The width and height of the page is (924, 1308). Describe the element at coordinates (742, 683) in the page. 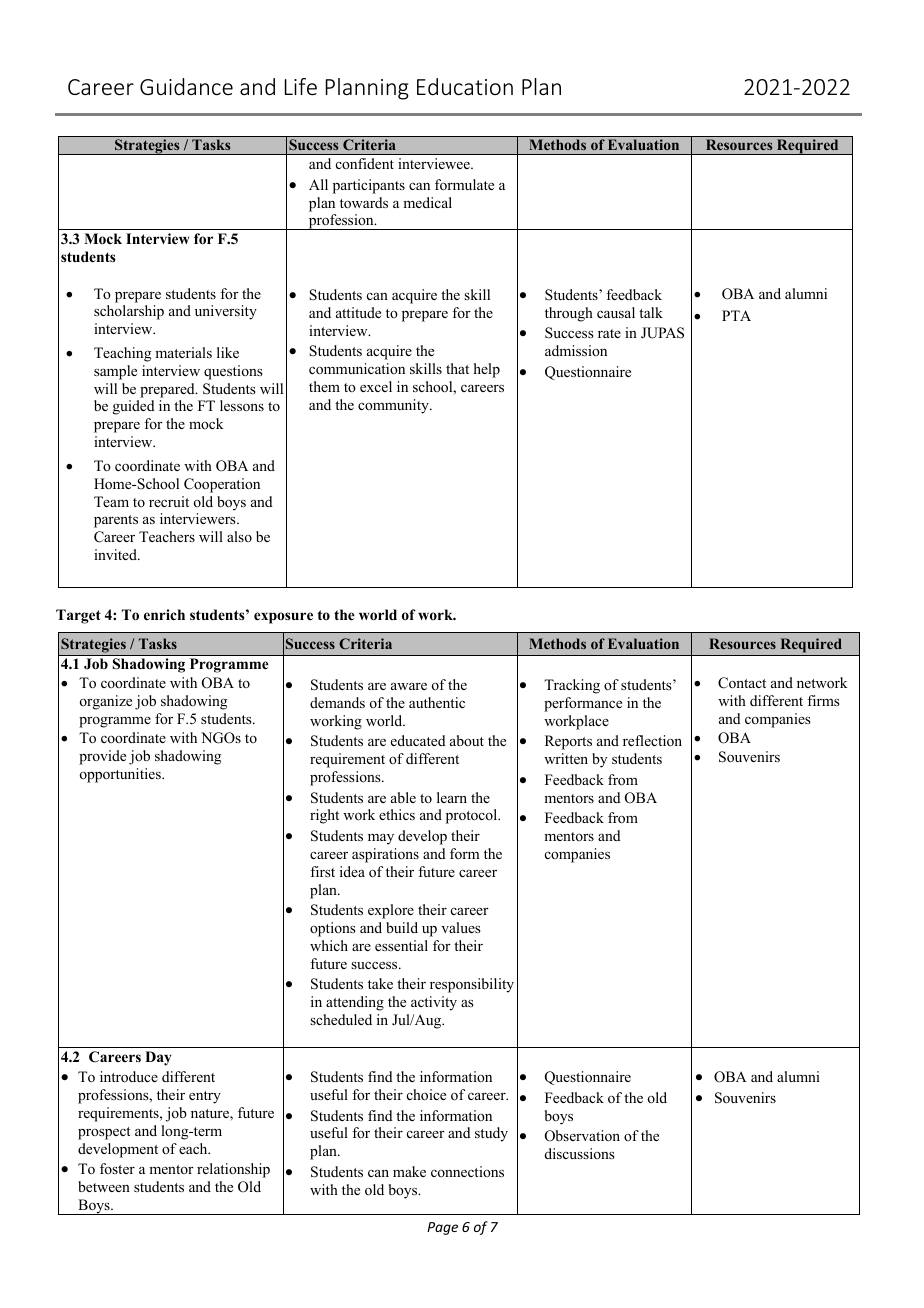

I see `Contact` at that location.
